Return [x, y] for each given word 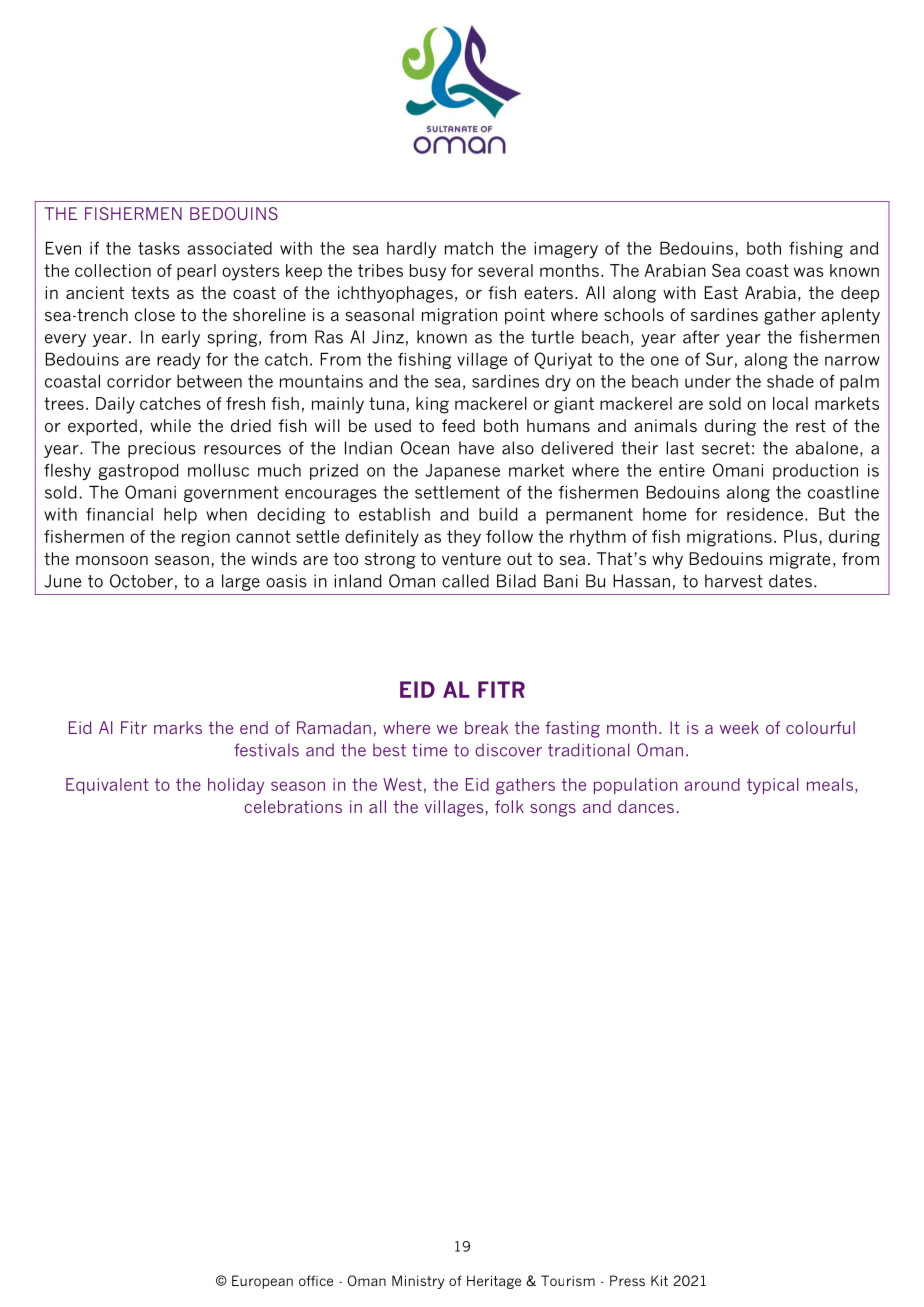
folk [509, 806]
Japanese [462, 472]
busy [428, 272]
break [486, 727]
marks [178, 727]
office [316, 1280]
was [809, 272]
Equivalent [107, 786]
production [815, 472]
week [739, 727]
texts [150, 293]
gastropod [138, 471]
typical [773, 786]
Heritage [494, 1282]
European [262, 1282]
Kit [659, 1280]
